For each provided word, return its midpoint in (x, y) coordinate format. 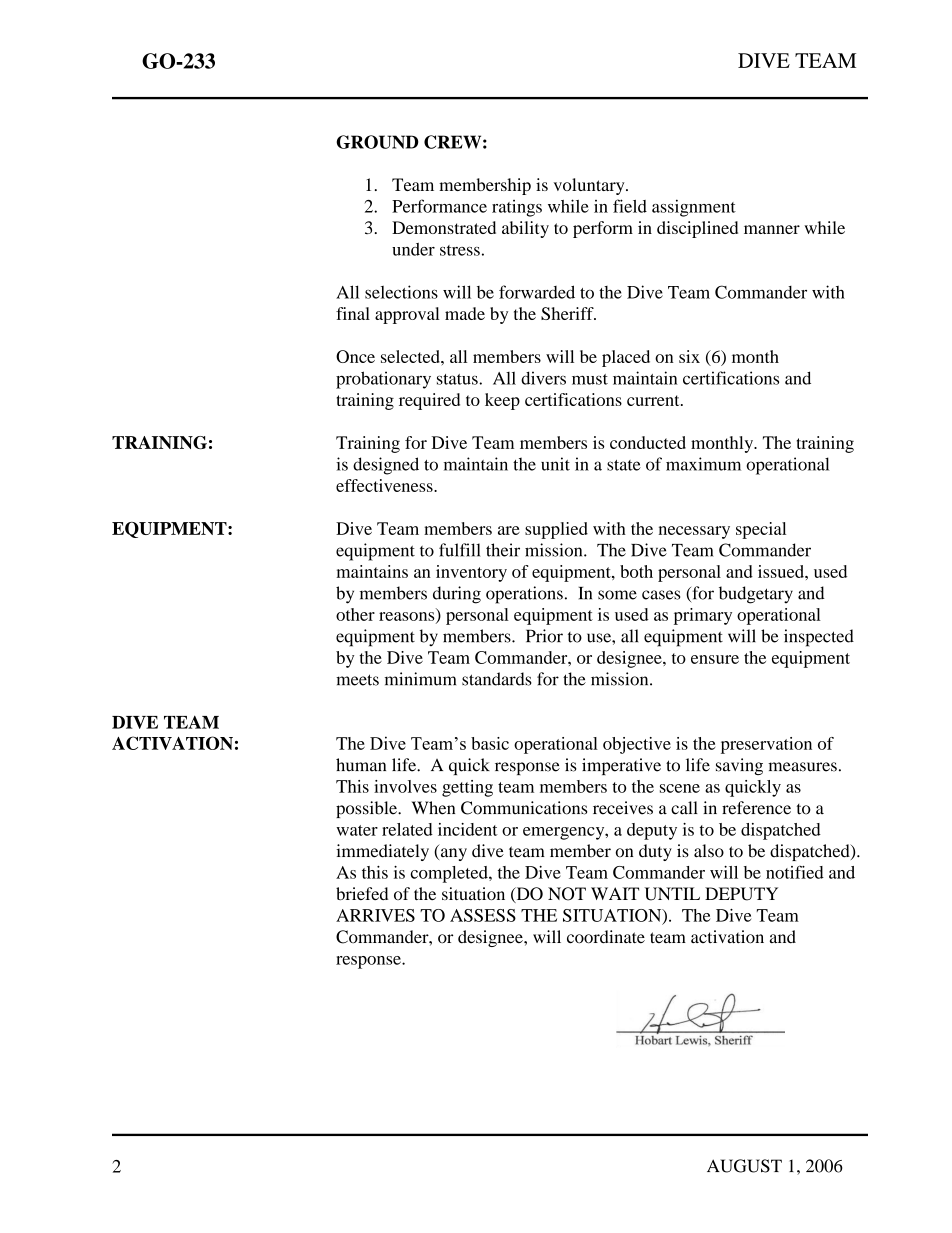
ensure (715, 659)
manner (772, 229)
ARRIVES (375, 915)
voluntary (590, 186)
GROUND (377, 142)
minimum (420, 679)
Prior (544, 636)
